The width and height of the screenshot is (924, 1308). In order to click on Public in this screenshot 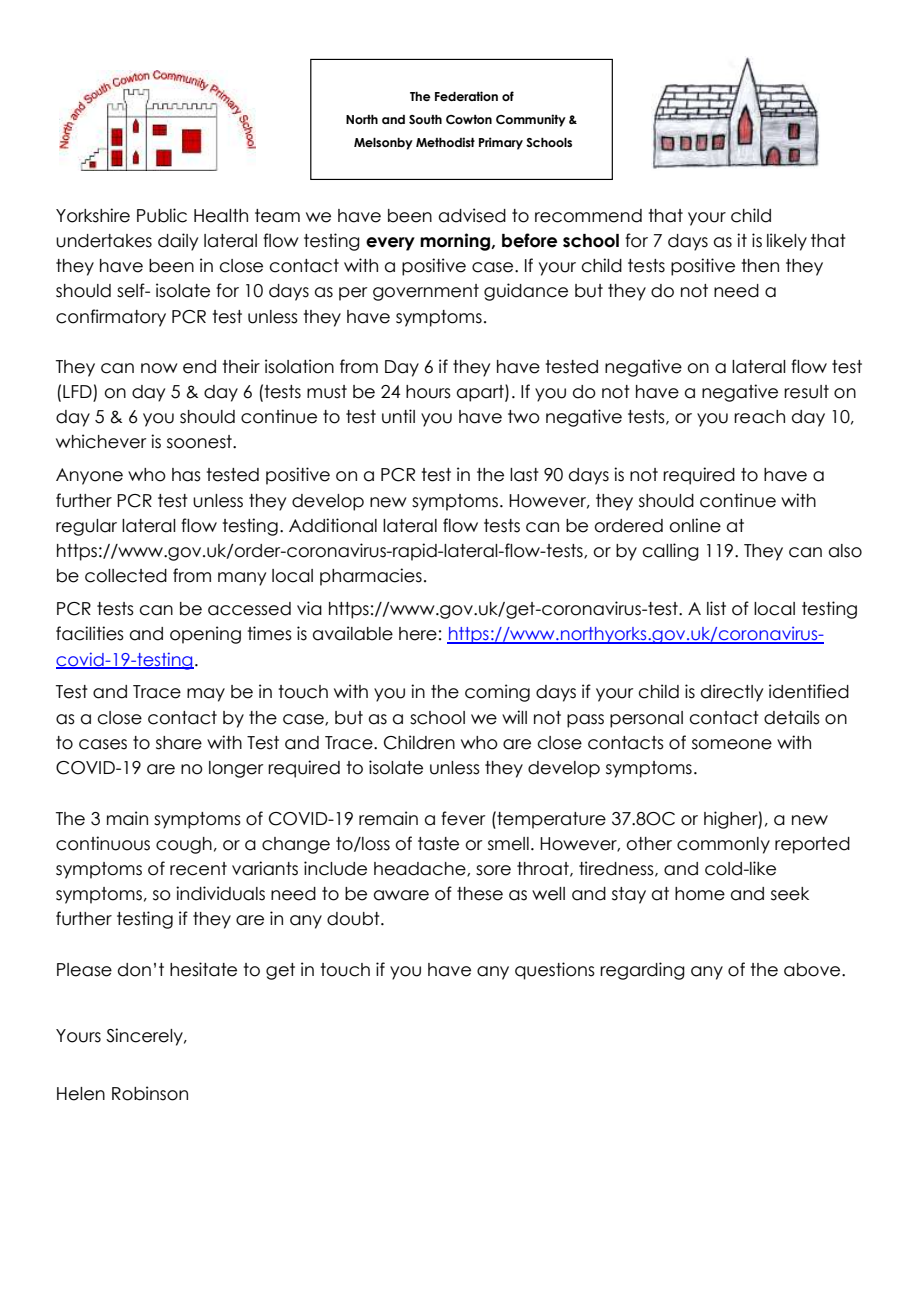, I will do `click(162, 215)`.
